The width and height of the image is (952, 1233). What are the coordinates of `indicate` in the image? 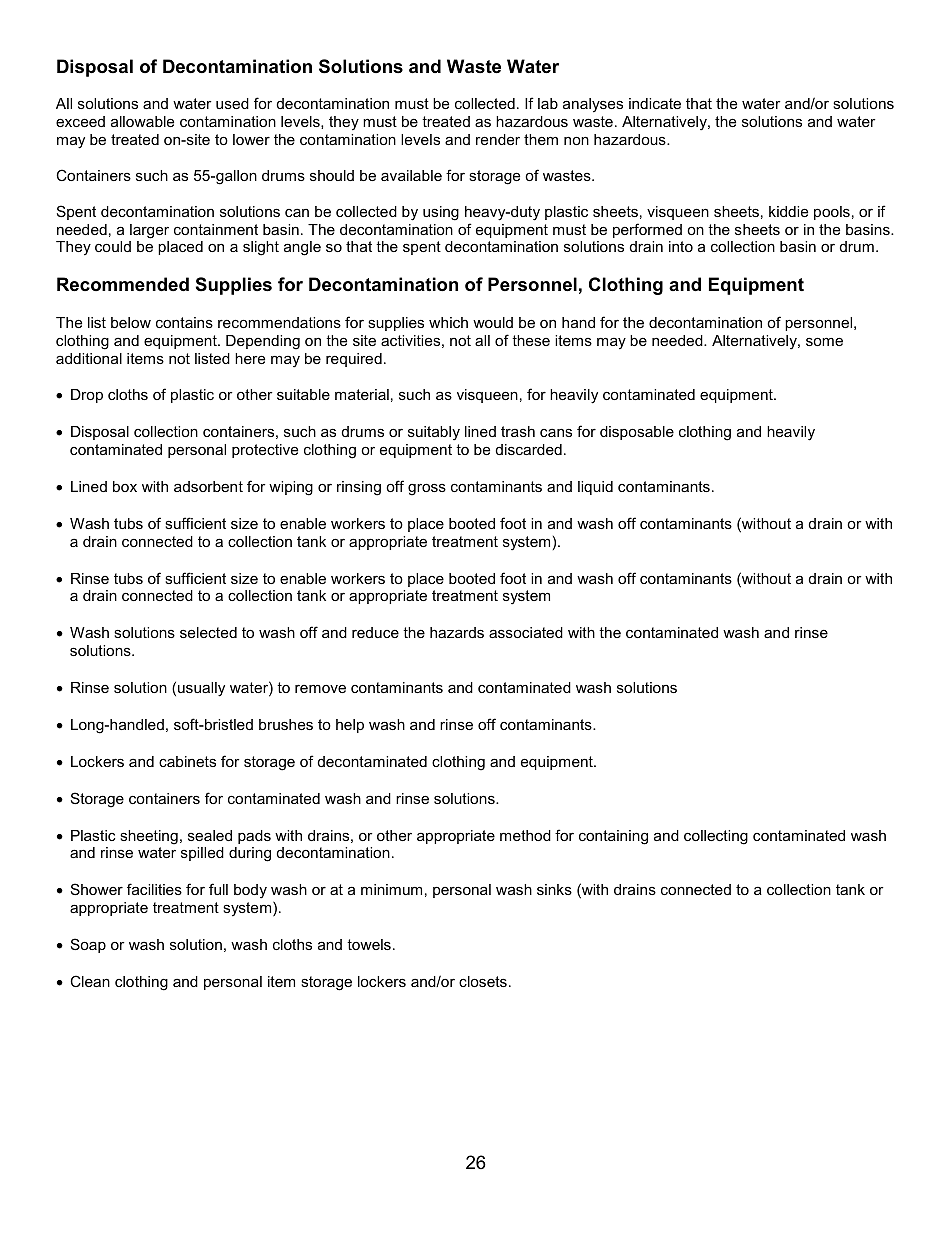 It's located at (655, 103).
